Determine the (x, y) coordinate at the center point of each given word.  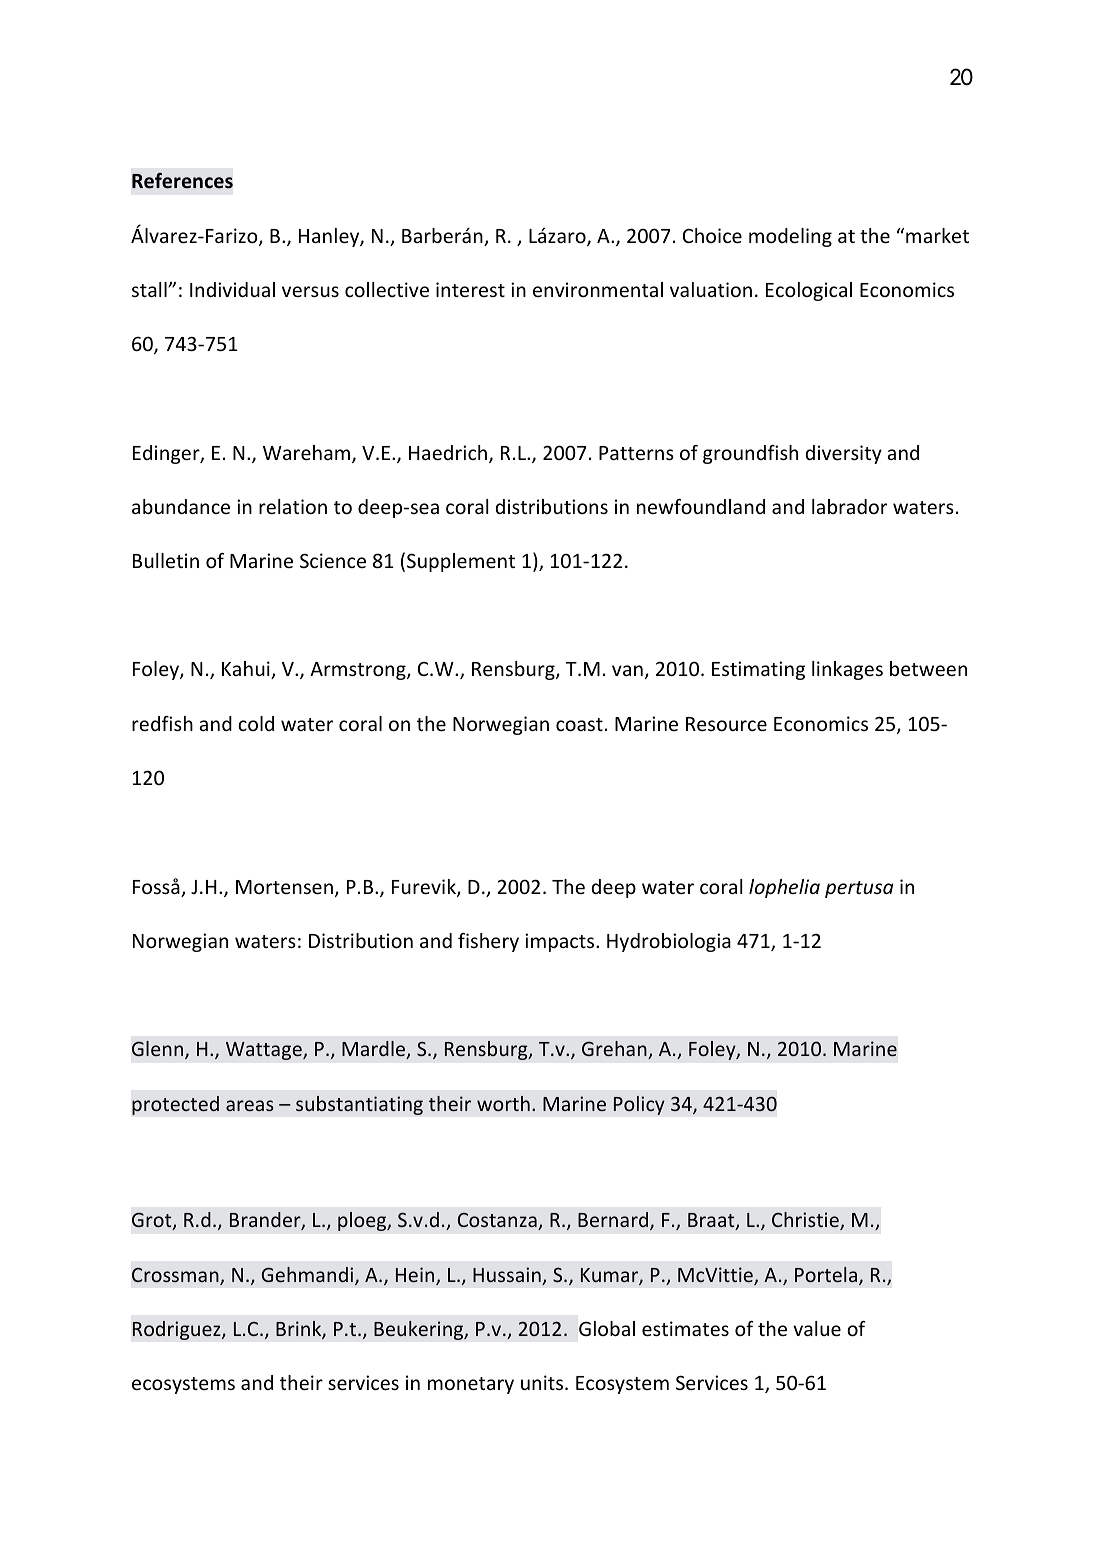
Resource (726, 724)
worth (503, 1103)
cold (256, 723)
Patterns (636, 453)
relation (293, 506)
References (182, 181)
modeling (790, 237)
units (543, 1382)
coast (579, 724)
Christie (806, 1221)
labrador (849, 506)
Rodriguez (178, 1330)
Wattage (265, 1051)
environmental (598, 289)
